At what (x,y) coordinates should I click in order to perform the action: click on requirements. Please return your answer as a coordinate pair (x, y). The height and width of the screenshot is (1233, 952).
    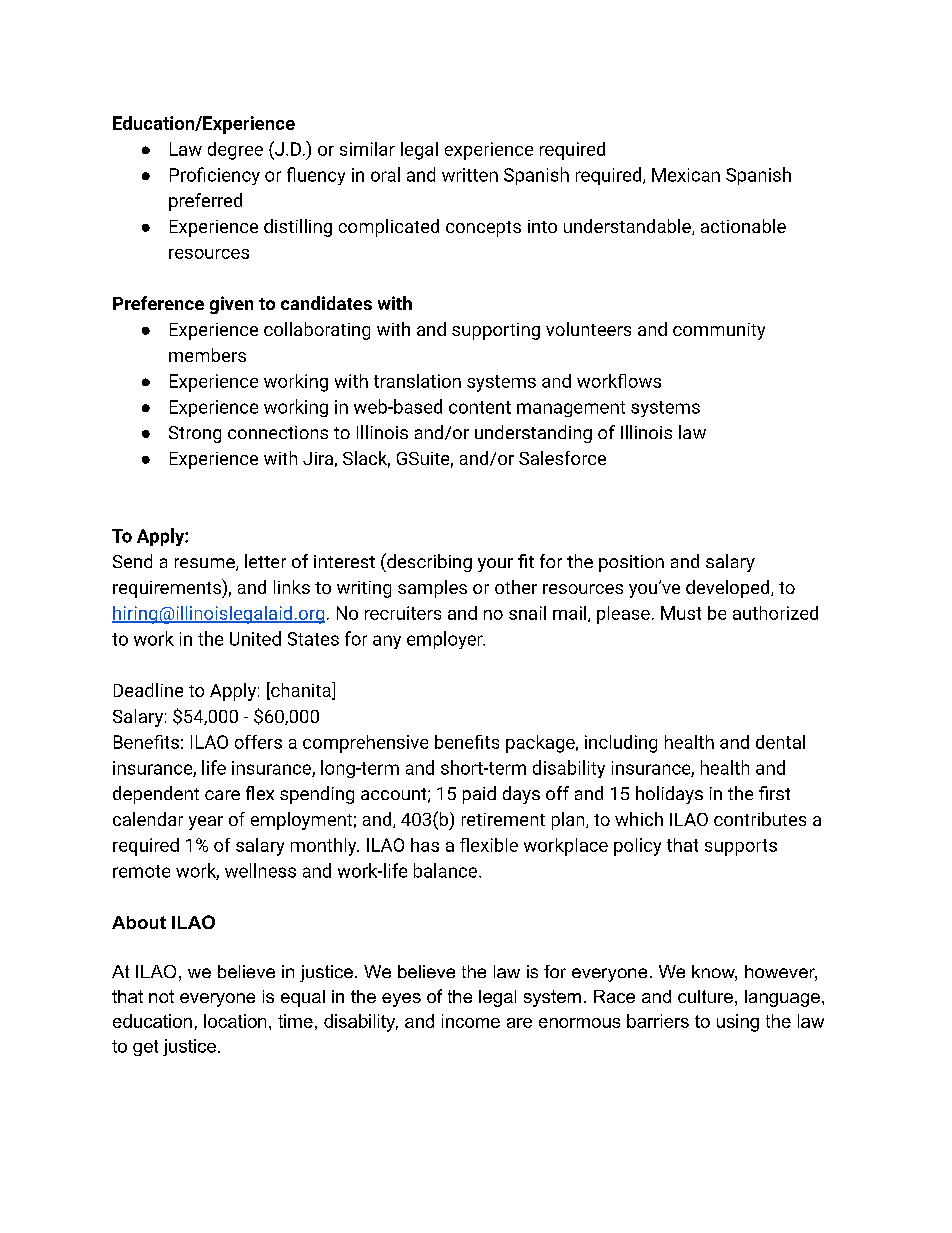
    Looking at the image, I should click on (168, 588).
